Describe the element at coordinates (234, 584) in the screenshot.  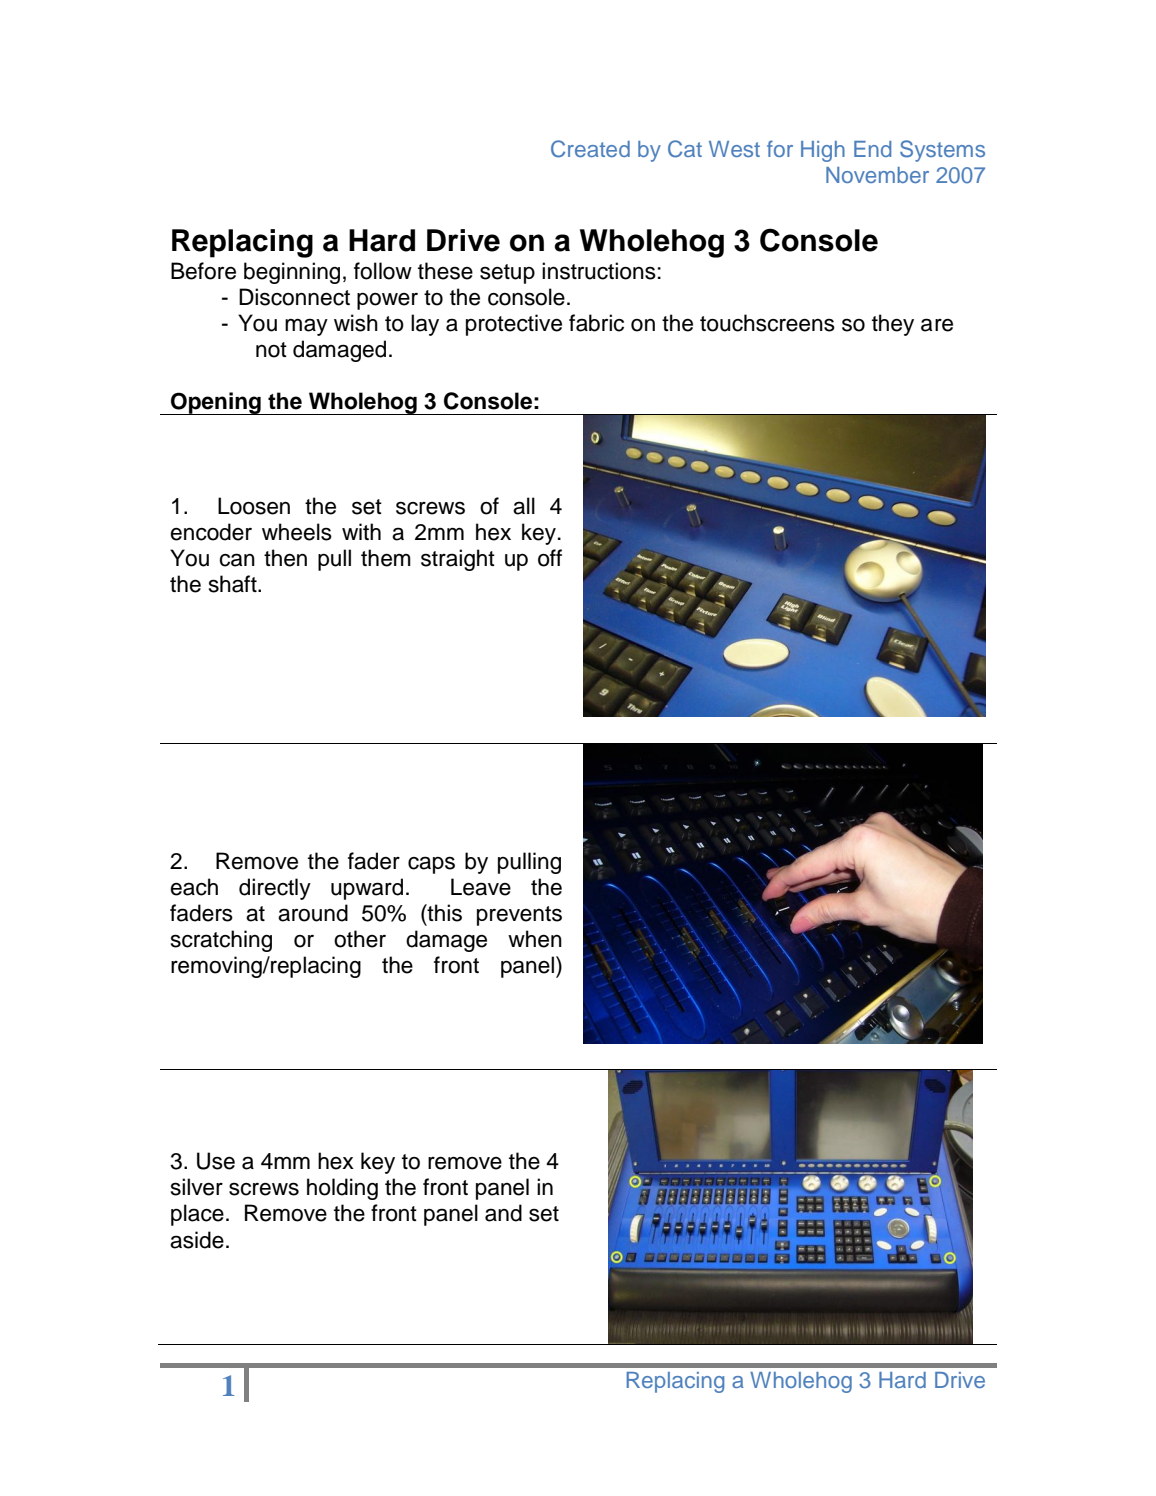
I see `shaft` at that location.
